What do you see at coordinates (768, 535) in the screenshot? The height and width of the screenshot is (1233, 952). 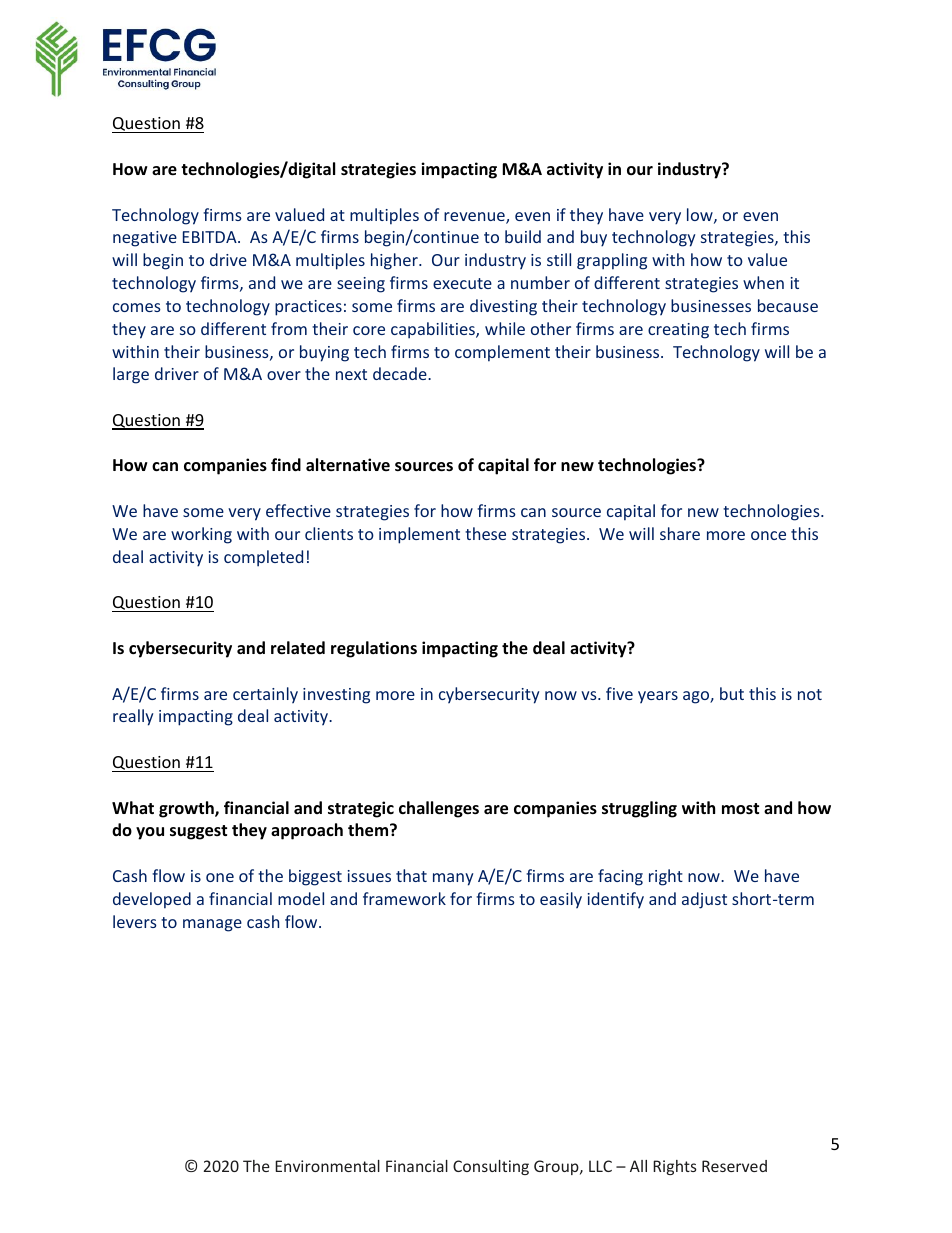 I see `once` at bounding box center [768, 535].
